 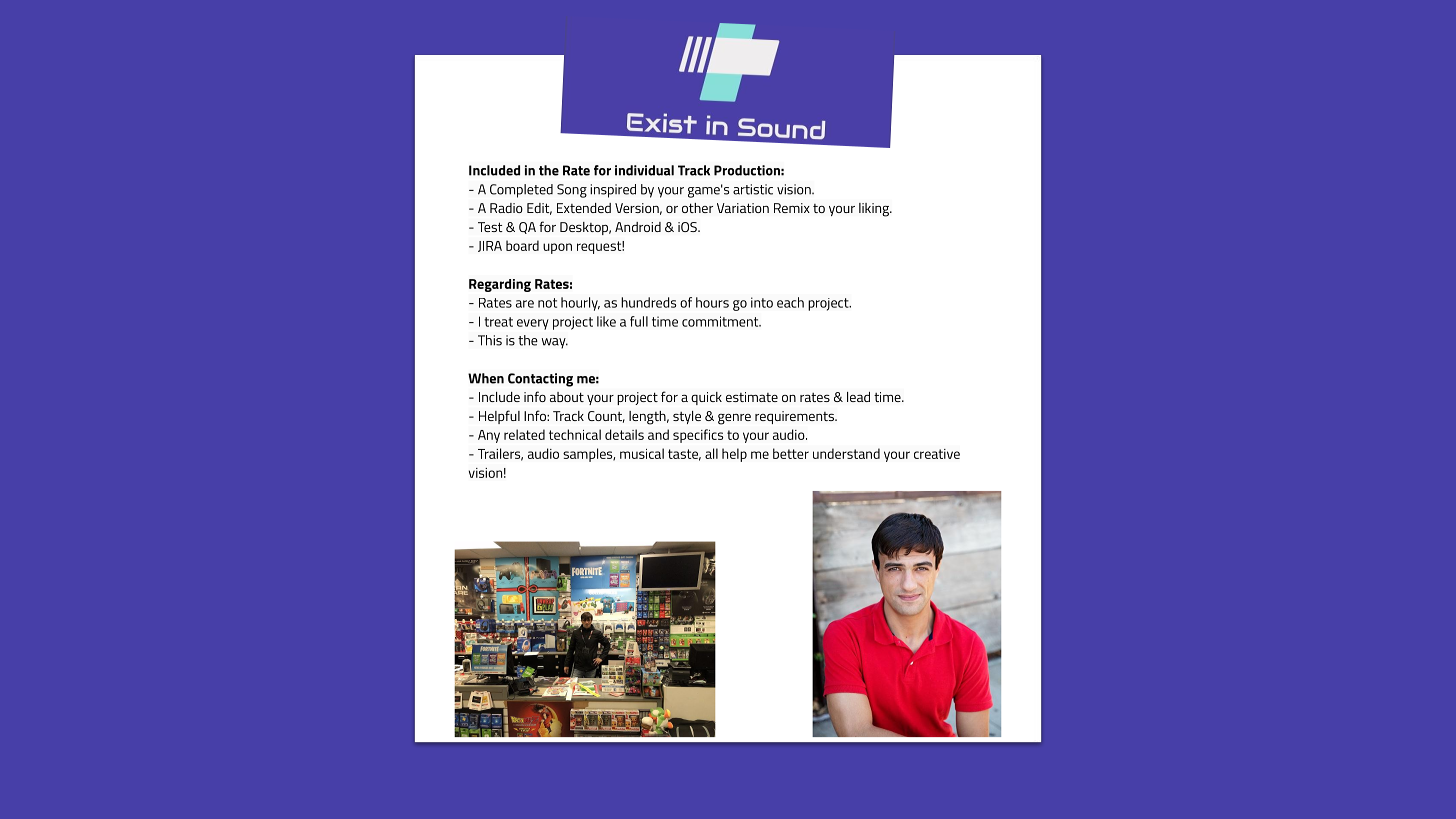 What do you see at coordinates (790, 302) in the document?
I see `each` at bounding box center [790, 302].
